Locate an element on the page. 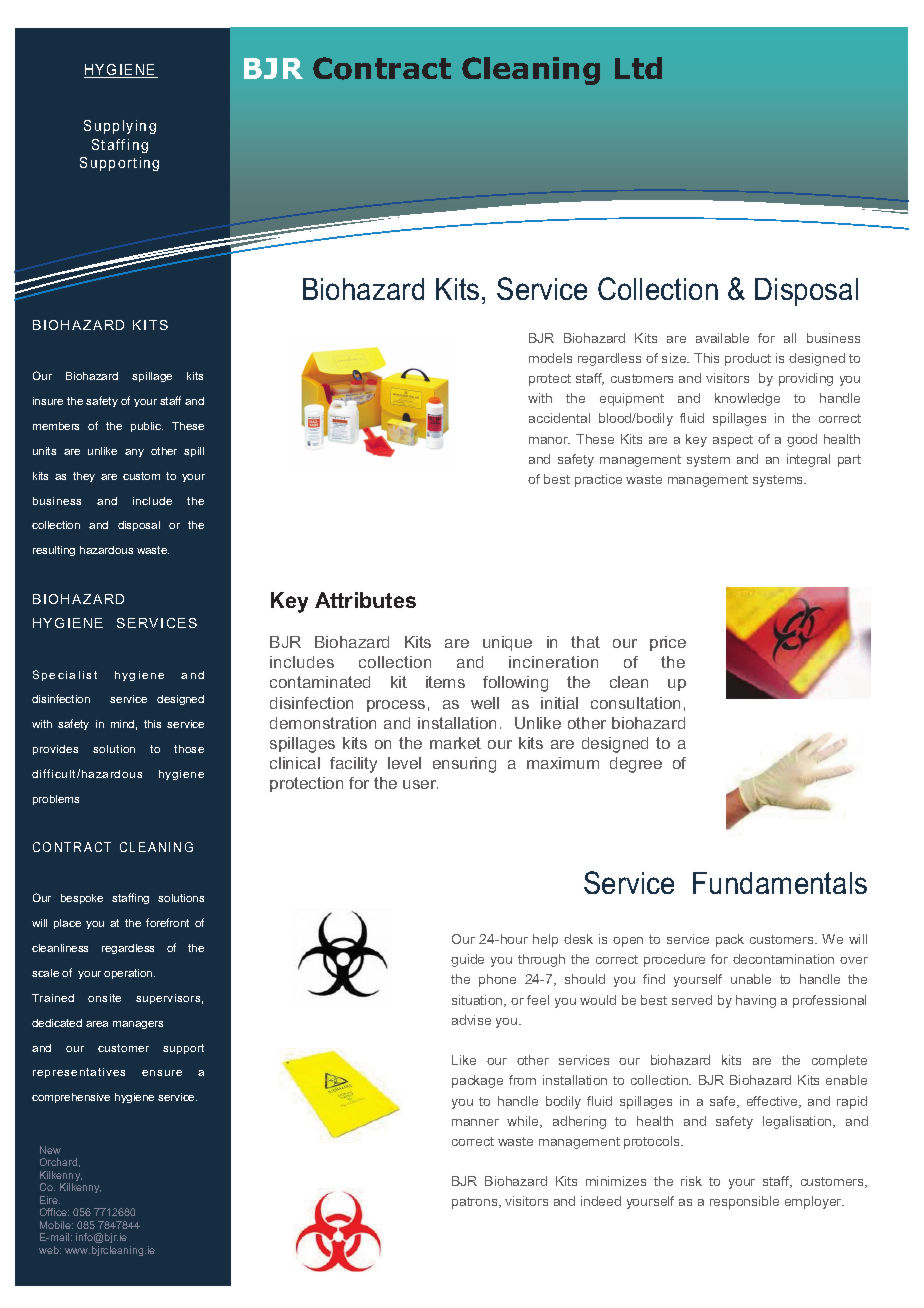 The image size is (924, 1308). New is located at coordinates (50, 1150).
